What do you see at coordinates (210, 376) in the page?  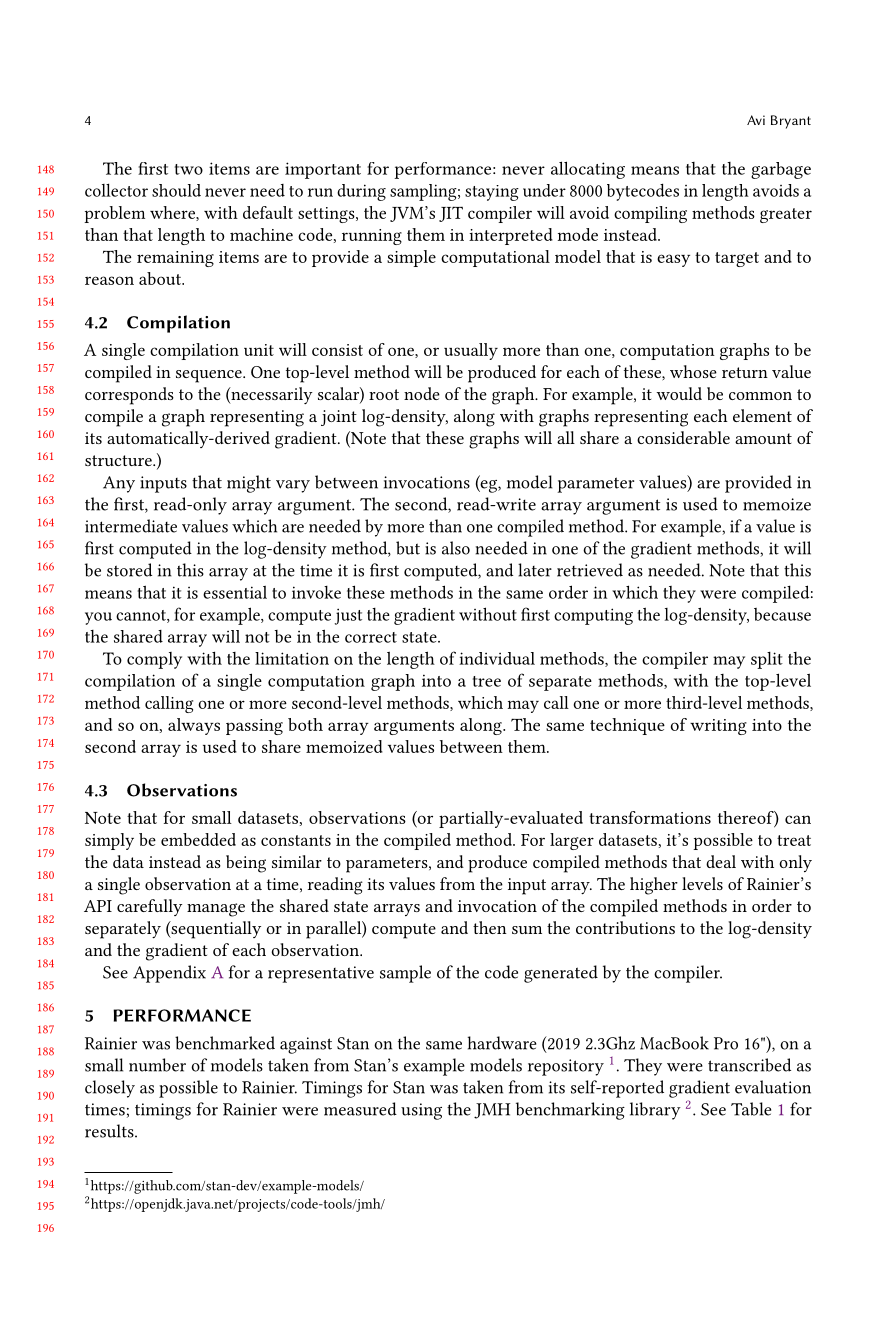 I see `sequence` at bounding box center [210, 376].
